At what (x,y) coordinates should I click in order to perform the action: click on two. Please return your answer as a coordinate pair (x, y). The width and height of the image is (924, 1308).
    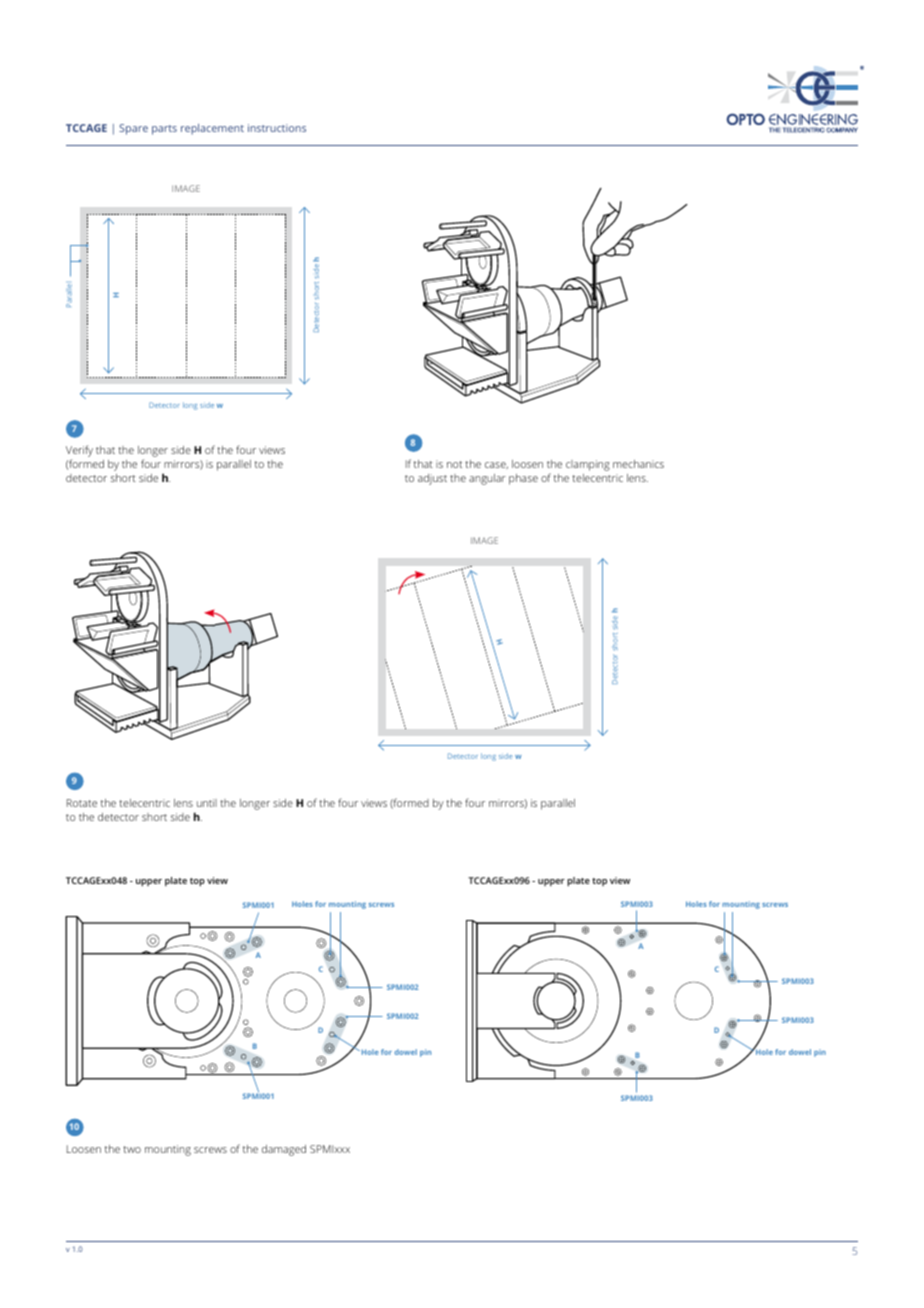
    Looking at the image, I should click on (132, 1149).
